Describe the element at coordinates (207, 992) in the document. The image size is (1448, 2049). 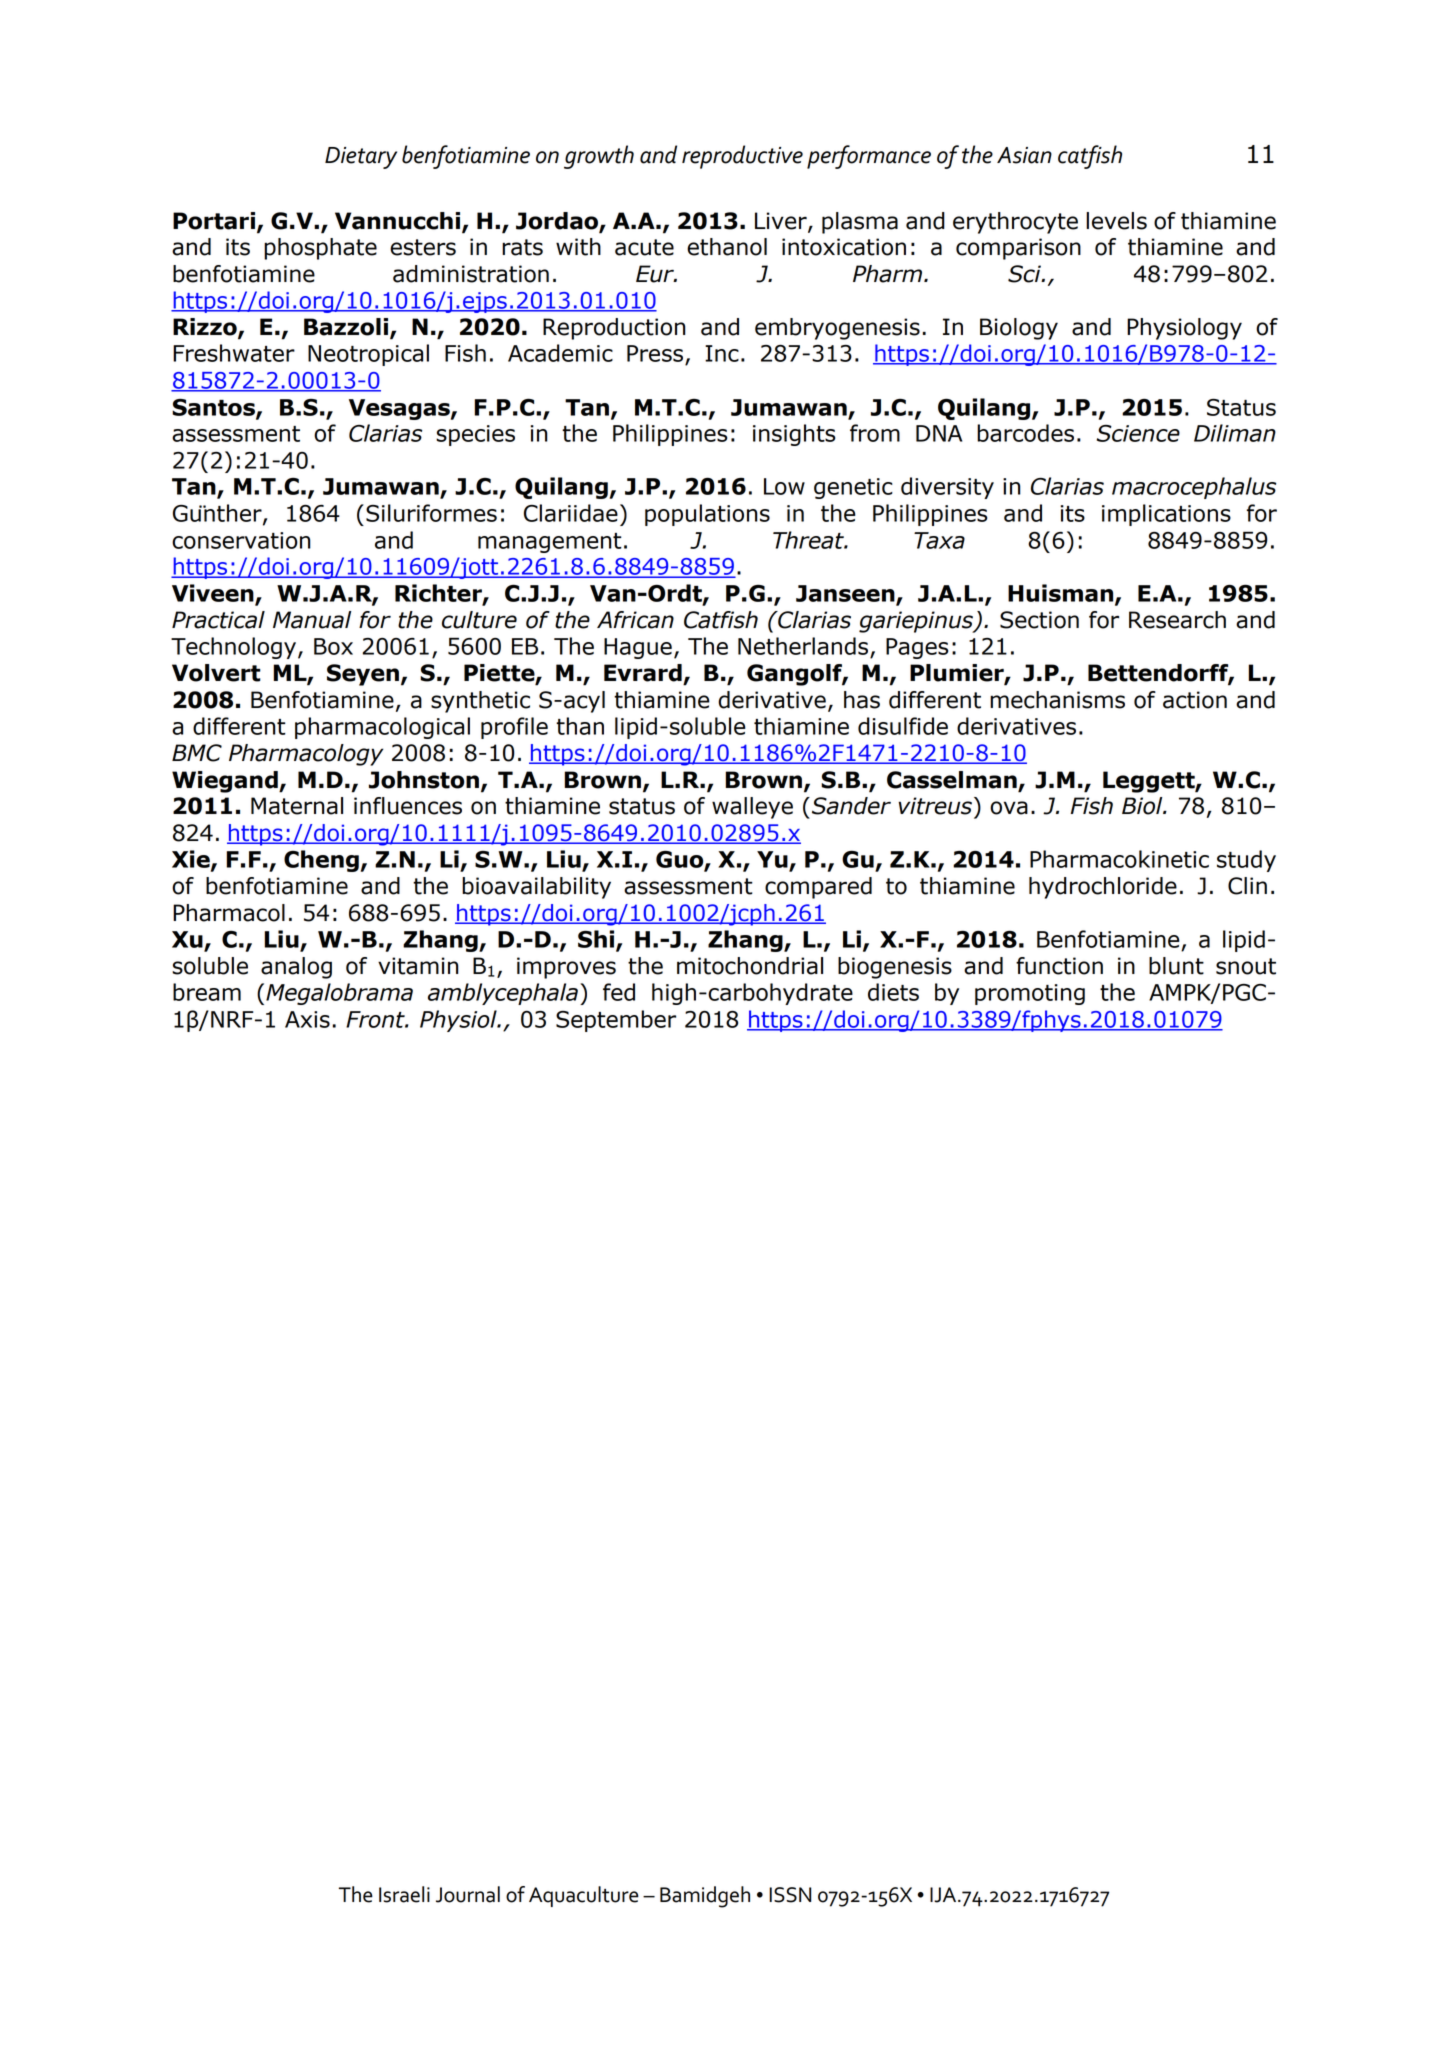
I see `bream` at that location.
